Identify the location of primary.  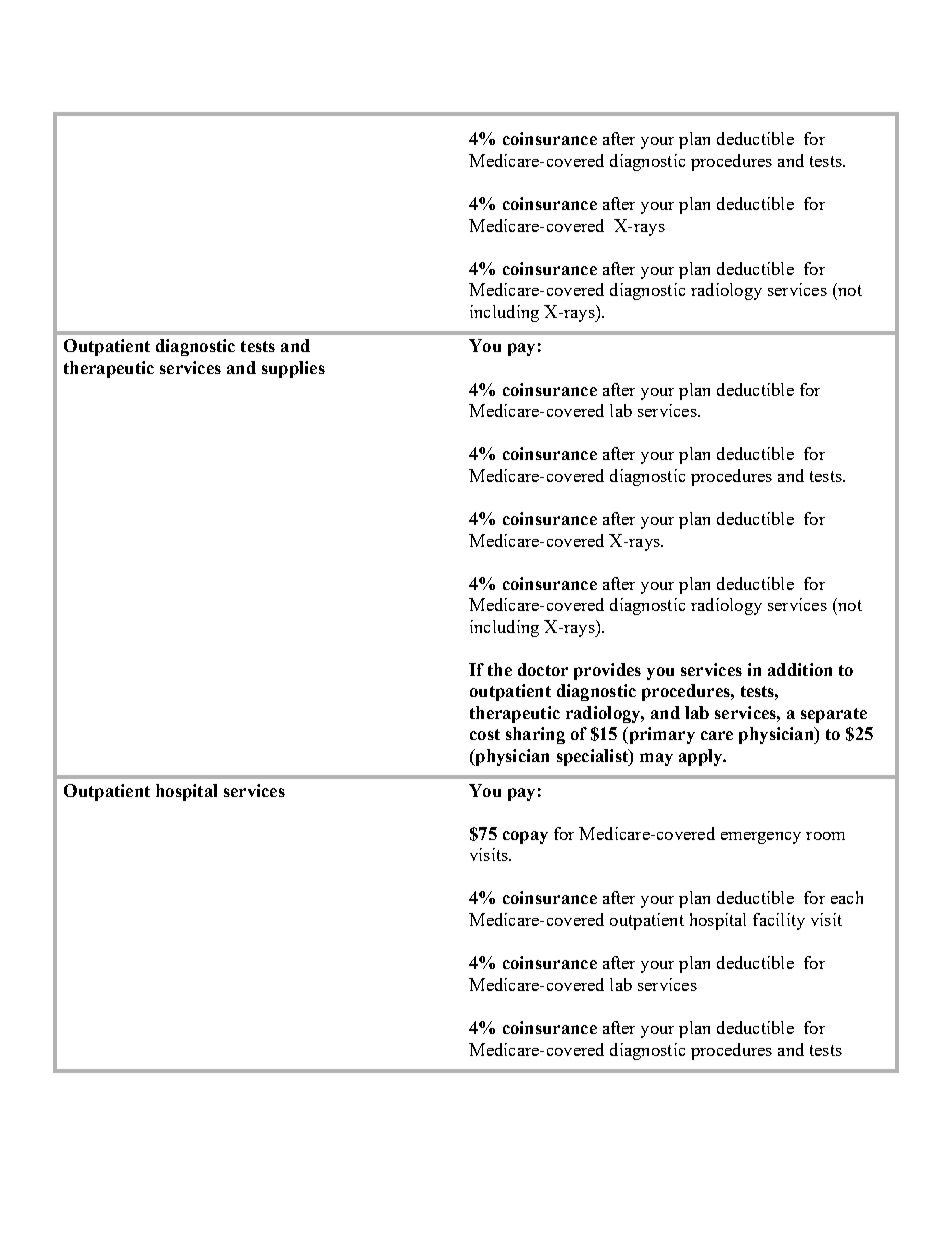
(660, 735).
